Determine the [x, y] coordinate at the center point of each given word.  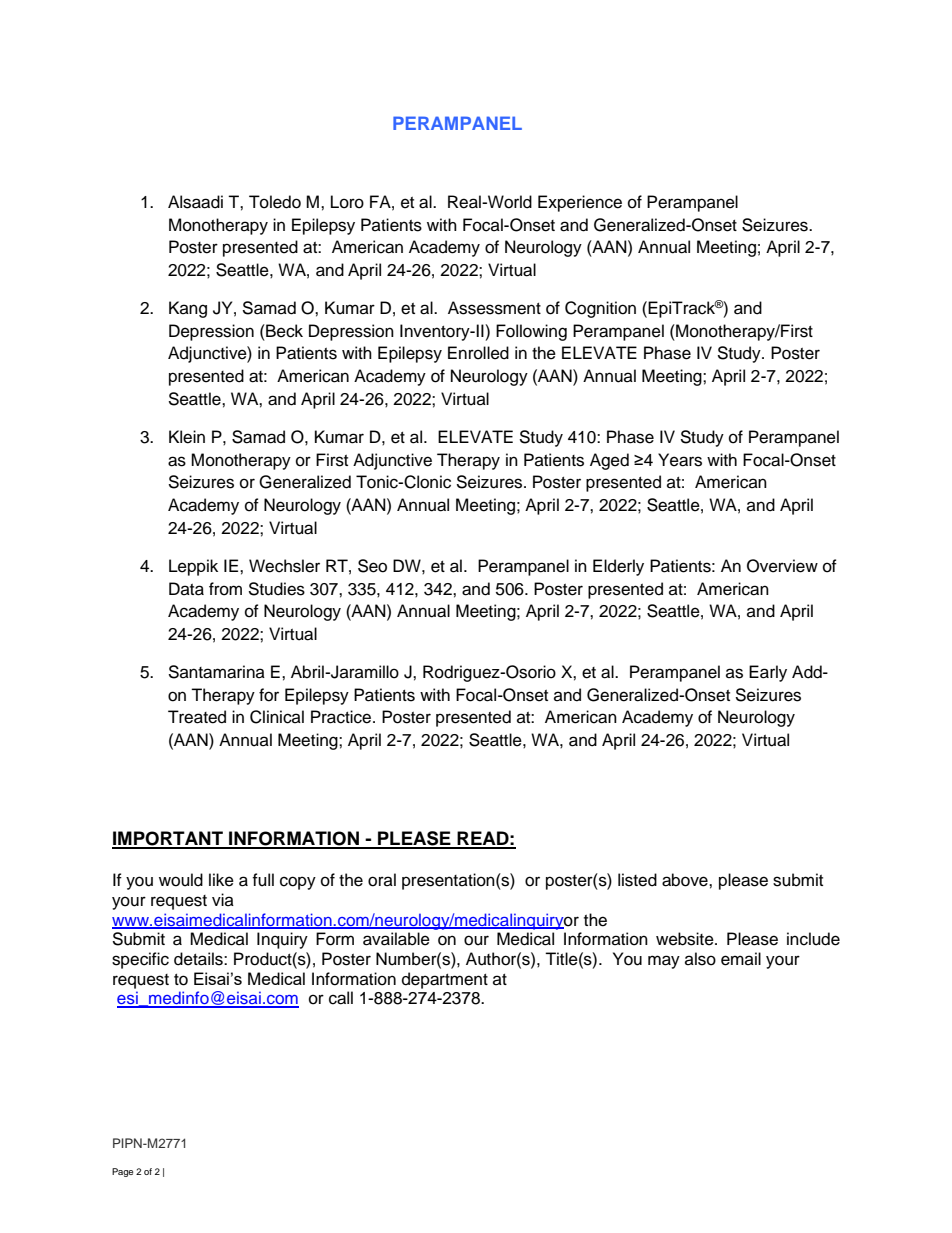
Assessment [494, 308]
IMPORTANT [168, 839]
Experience [580, 203]
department [445, 980]
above [686, 880]
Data [186, 589]
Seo [372, 566]
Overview [782, 566]
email [741, 959]
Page [122, 1172]
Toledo [275, 202]
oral [382, 880]
